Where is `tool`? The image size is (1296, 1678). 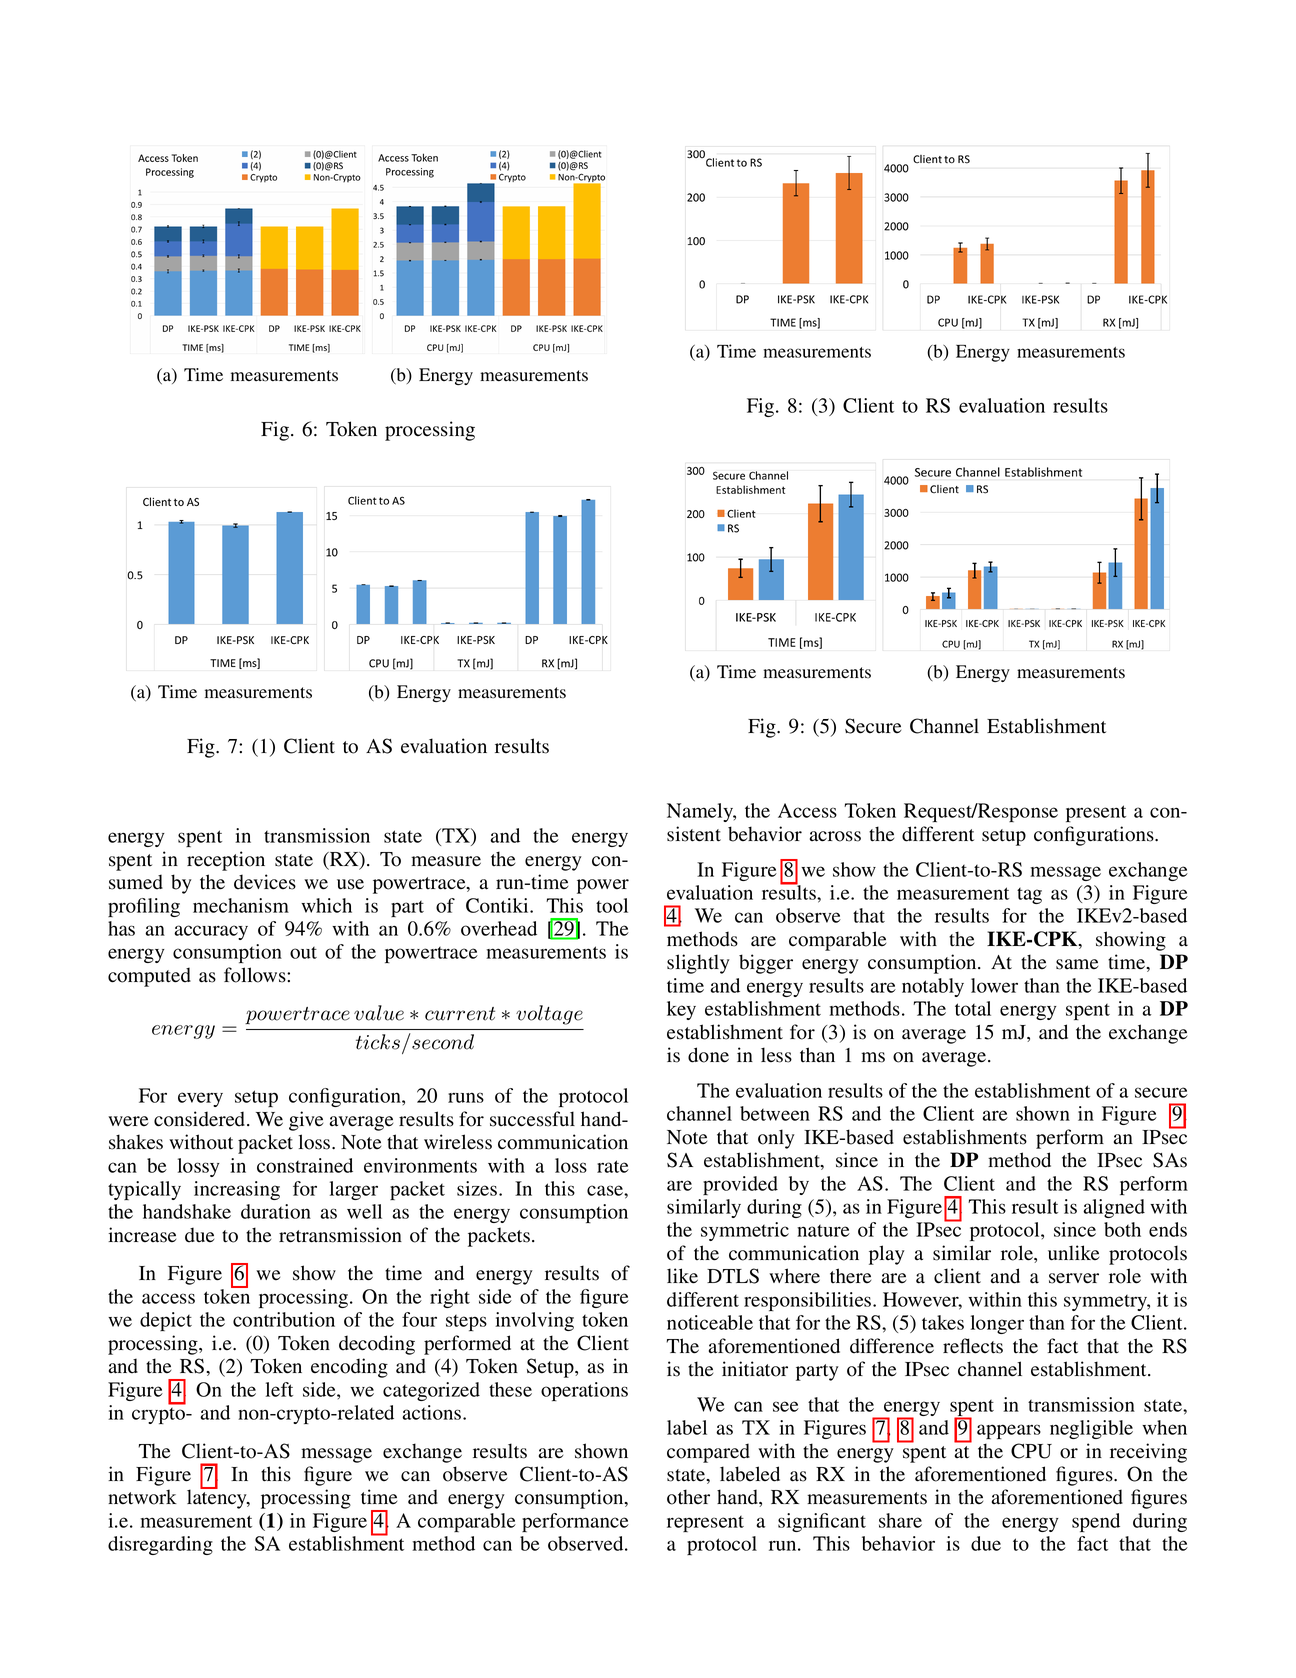
tool is located at coordinates (612, 905).
